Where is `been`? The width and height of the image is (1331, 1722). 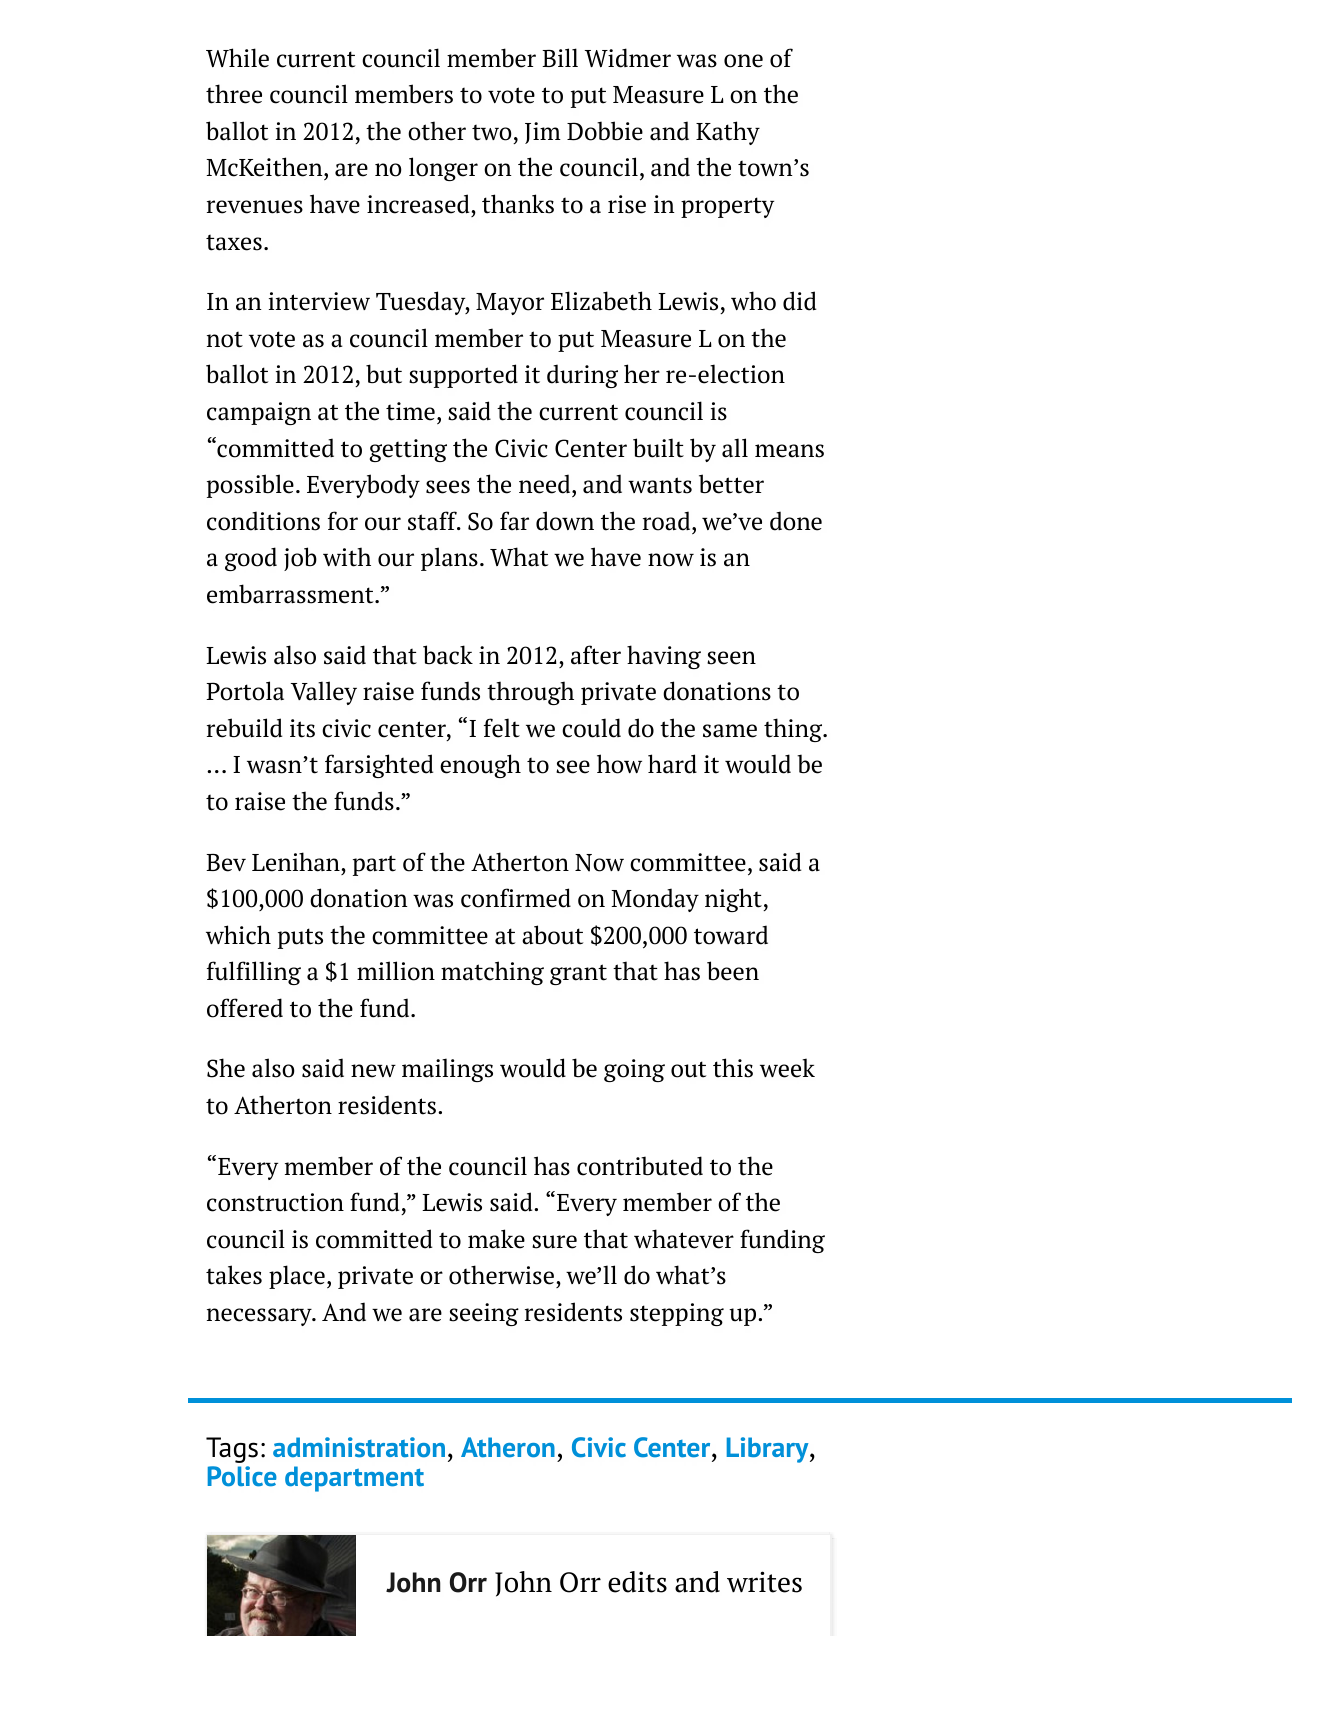
been is located at coordinates (733, 971).
